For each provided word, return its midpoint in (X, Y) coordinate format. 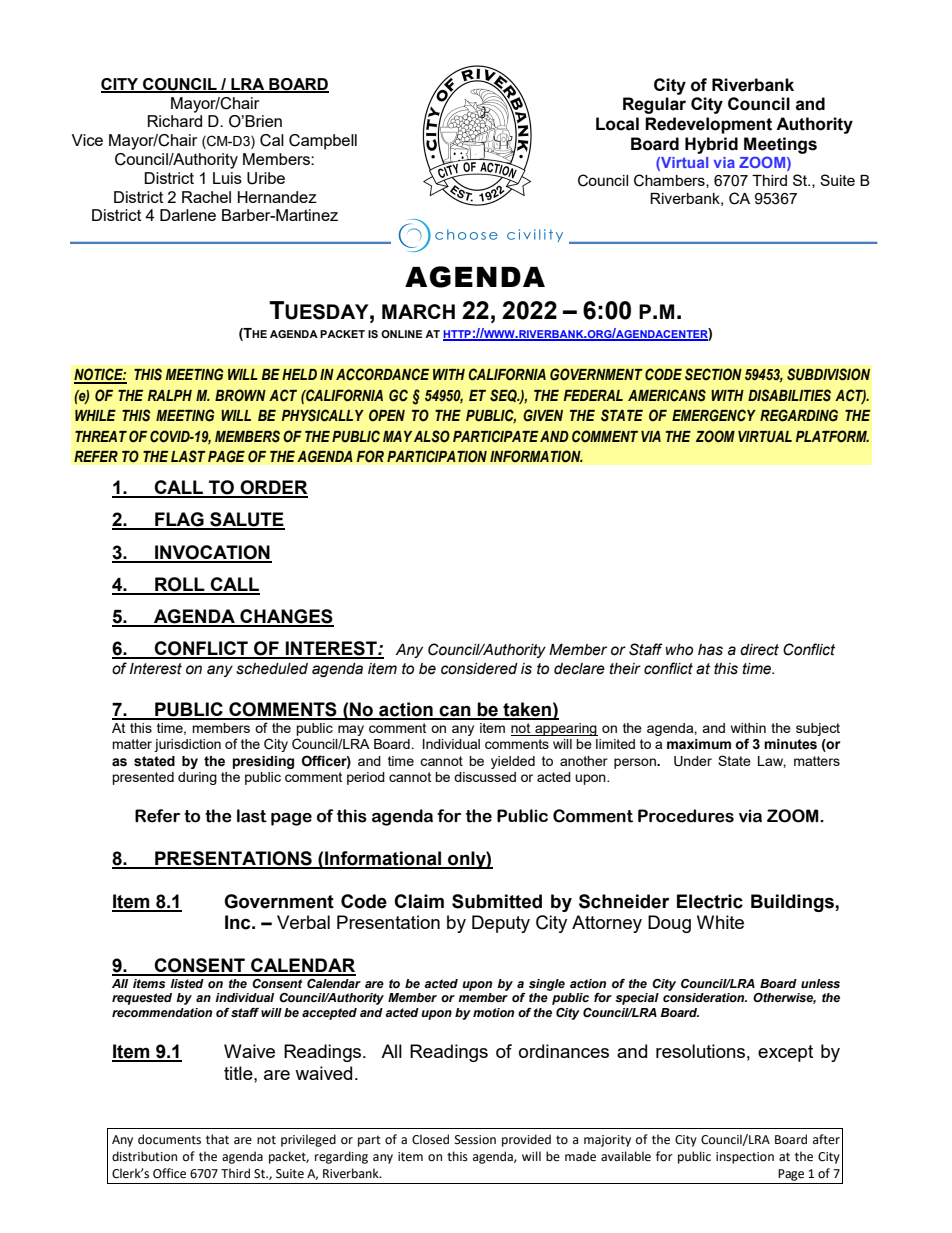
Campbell (323, 142)
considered (479, 669)
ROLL (180, 585)
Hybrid (711, 145)
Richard (175, 121)
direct (759, 650)
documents (169, 1139)
